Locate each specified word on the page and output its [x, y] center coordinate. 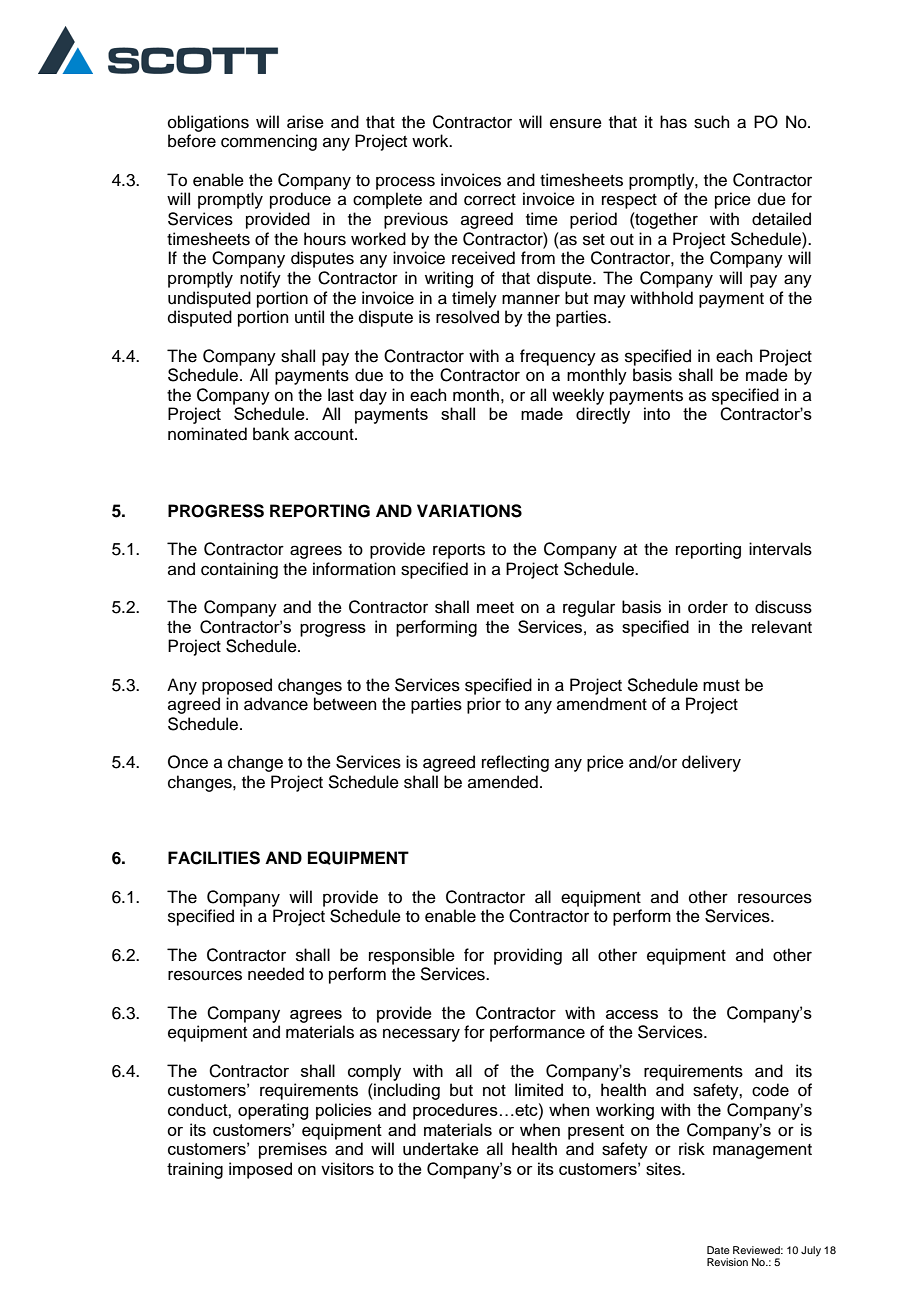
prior [484, 705]
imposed [260, 1170]
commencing [269, 142]
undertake [441, 1149]
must [721, 686]
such [712, 122]
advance [276, 704]
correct [490, 200]
